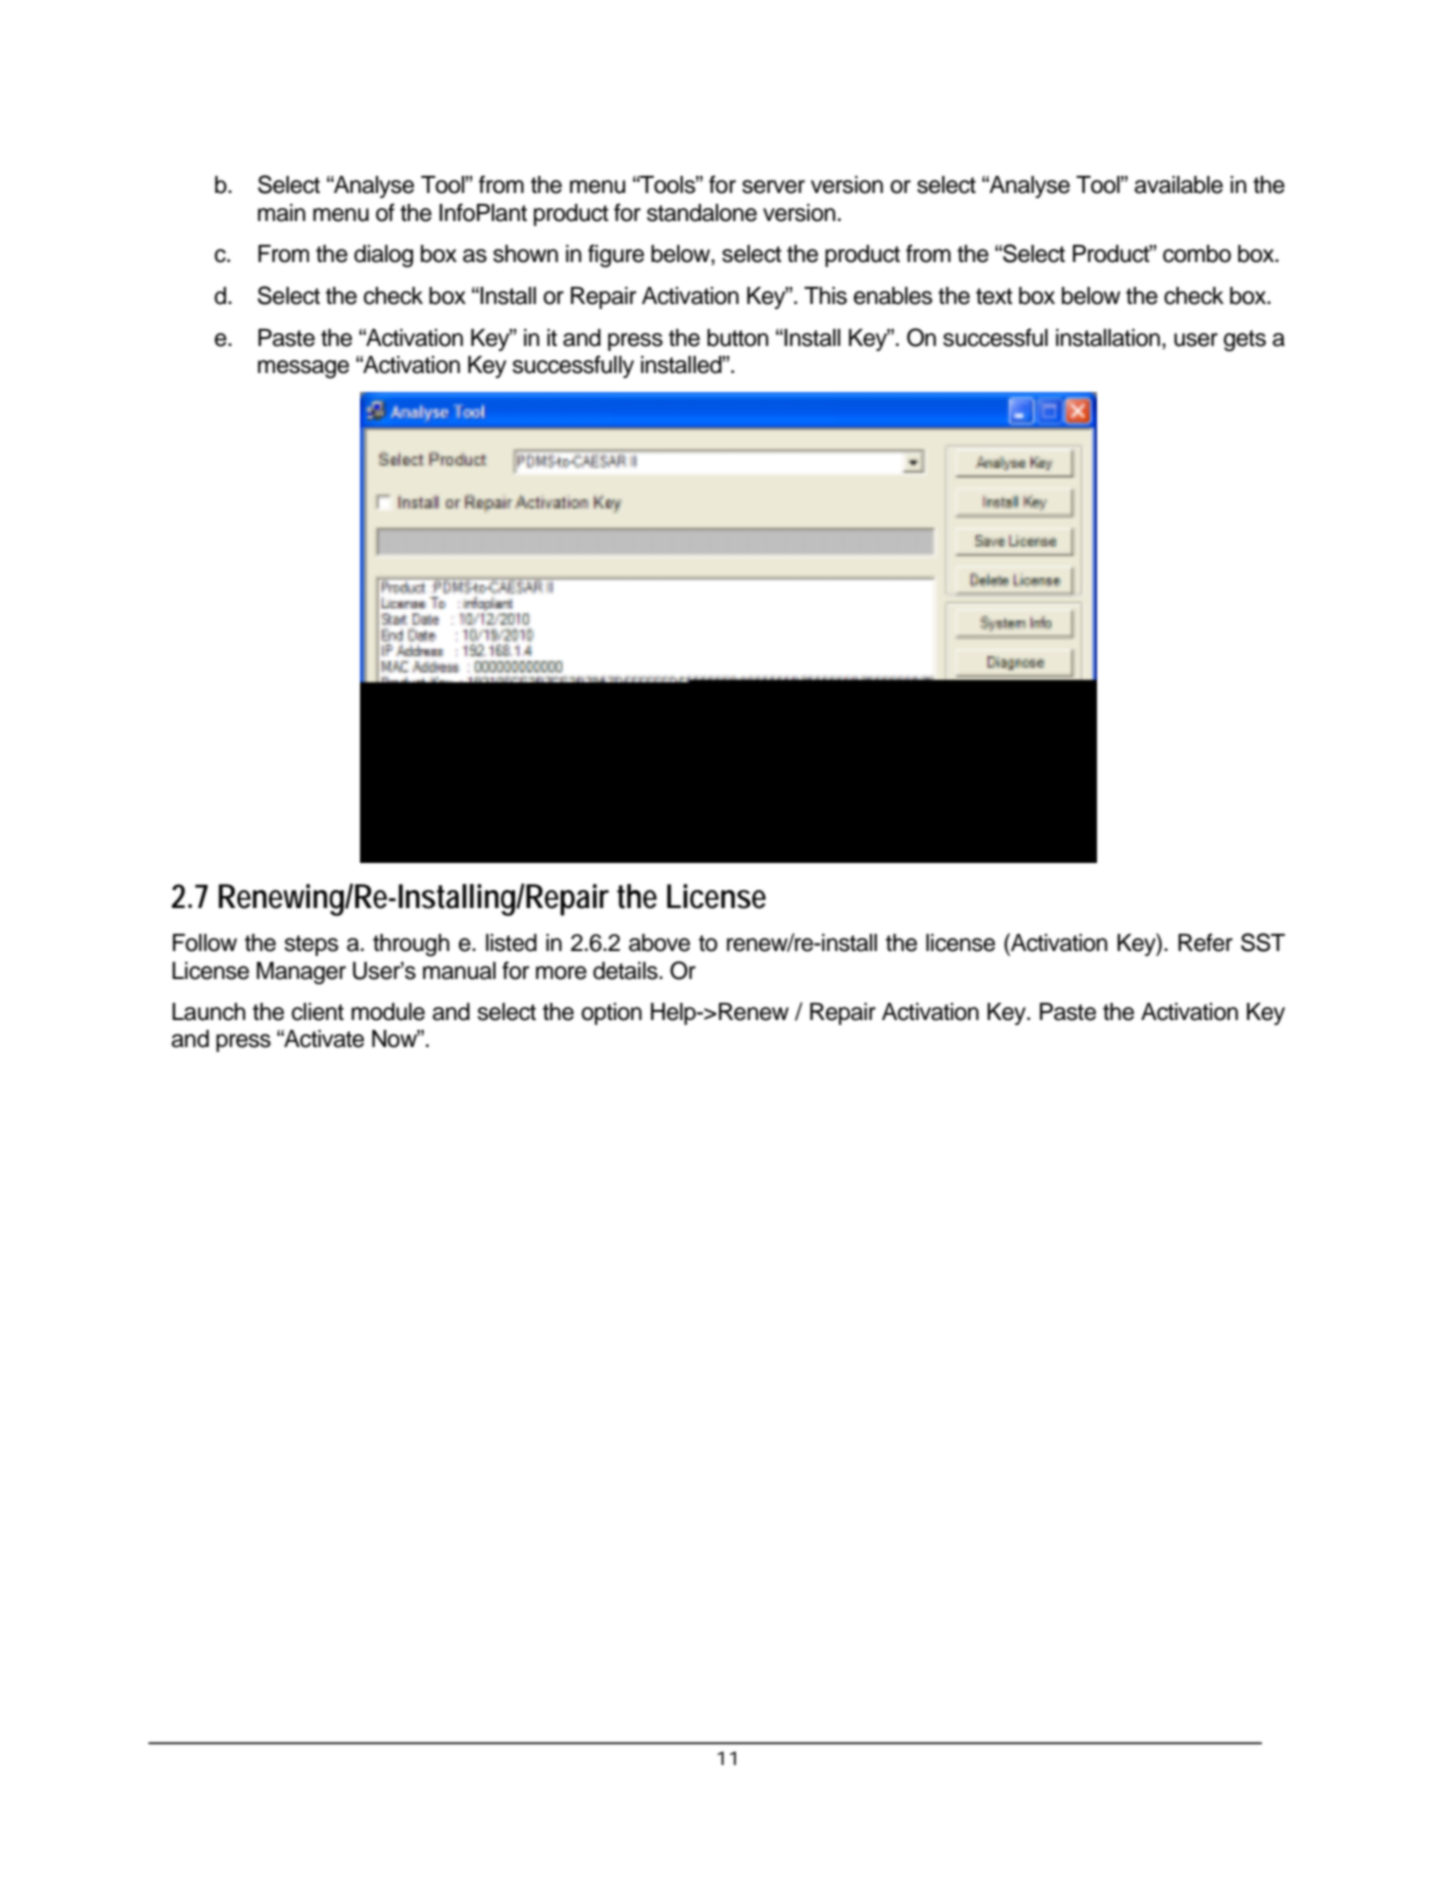  Describe the element at coordinates (825, 296) in the screenshot. I see `This` at that location.
